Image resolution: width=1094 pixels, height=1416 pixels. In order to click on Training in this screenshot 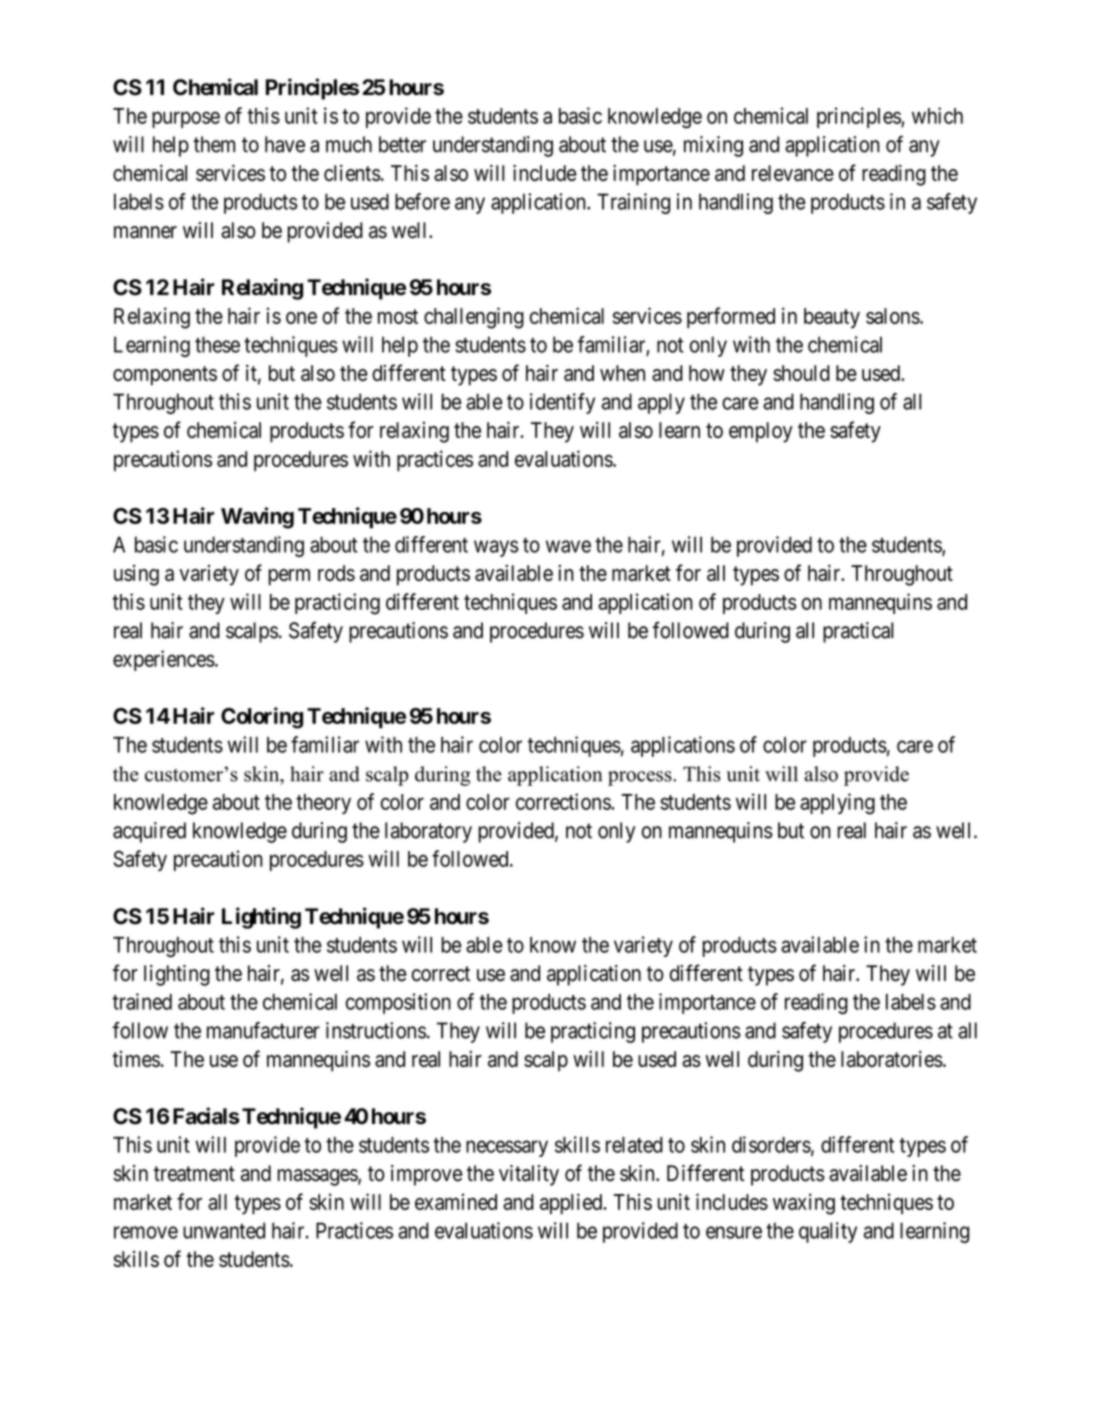, I will do `click(633, 203)`.
